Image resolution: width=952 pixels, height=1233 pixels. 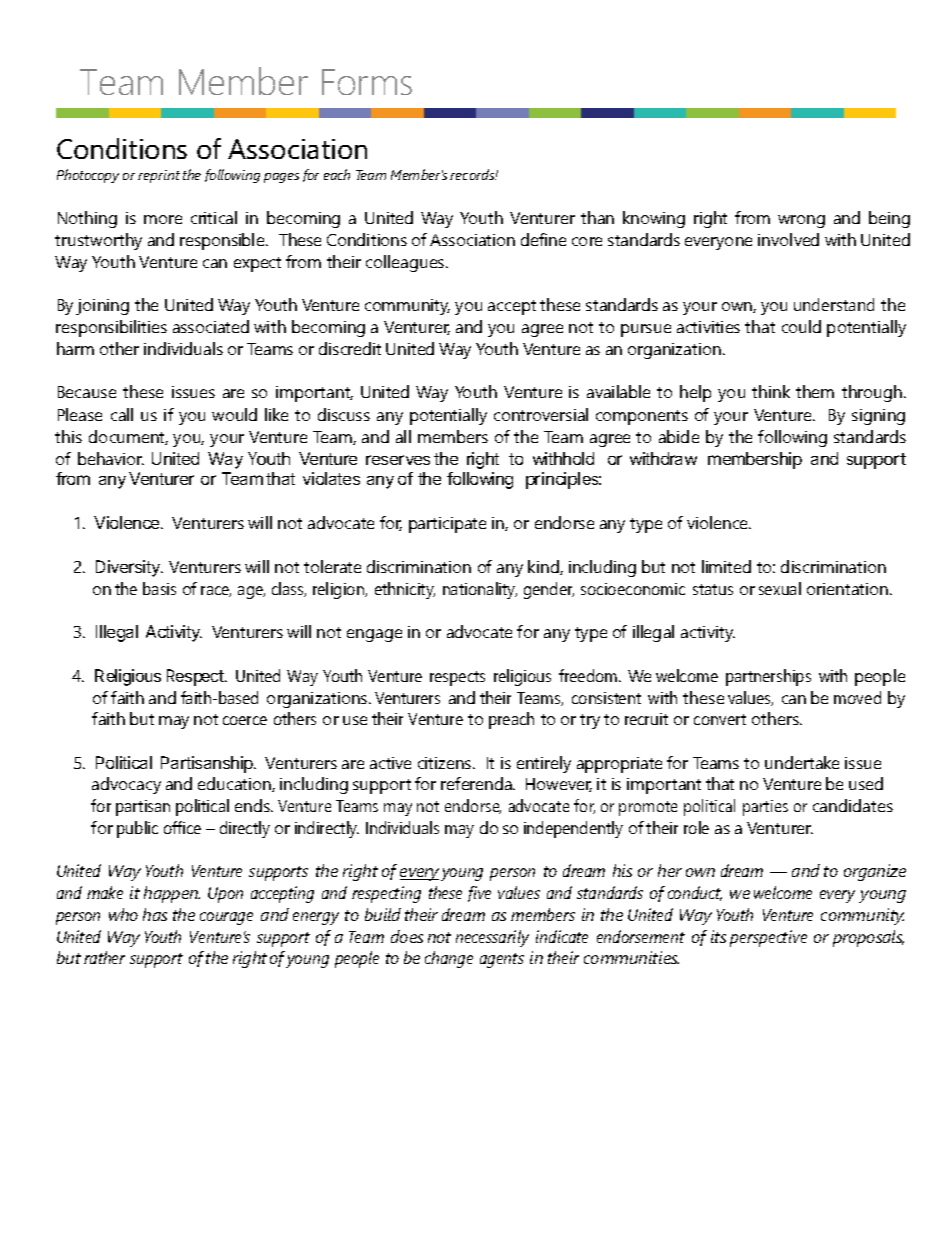 What do you see at coordinates (768, 677) in the screenshot?
I see `partnerships` at bounding box center [768, 677].
